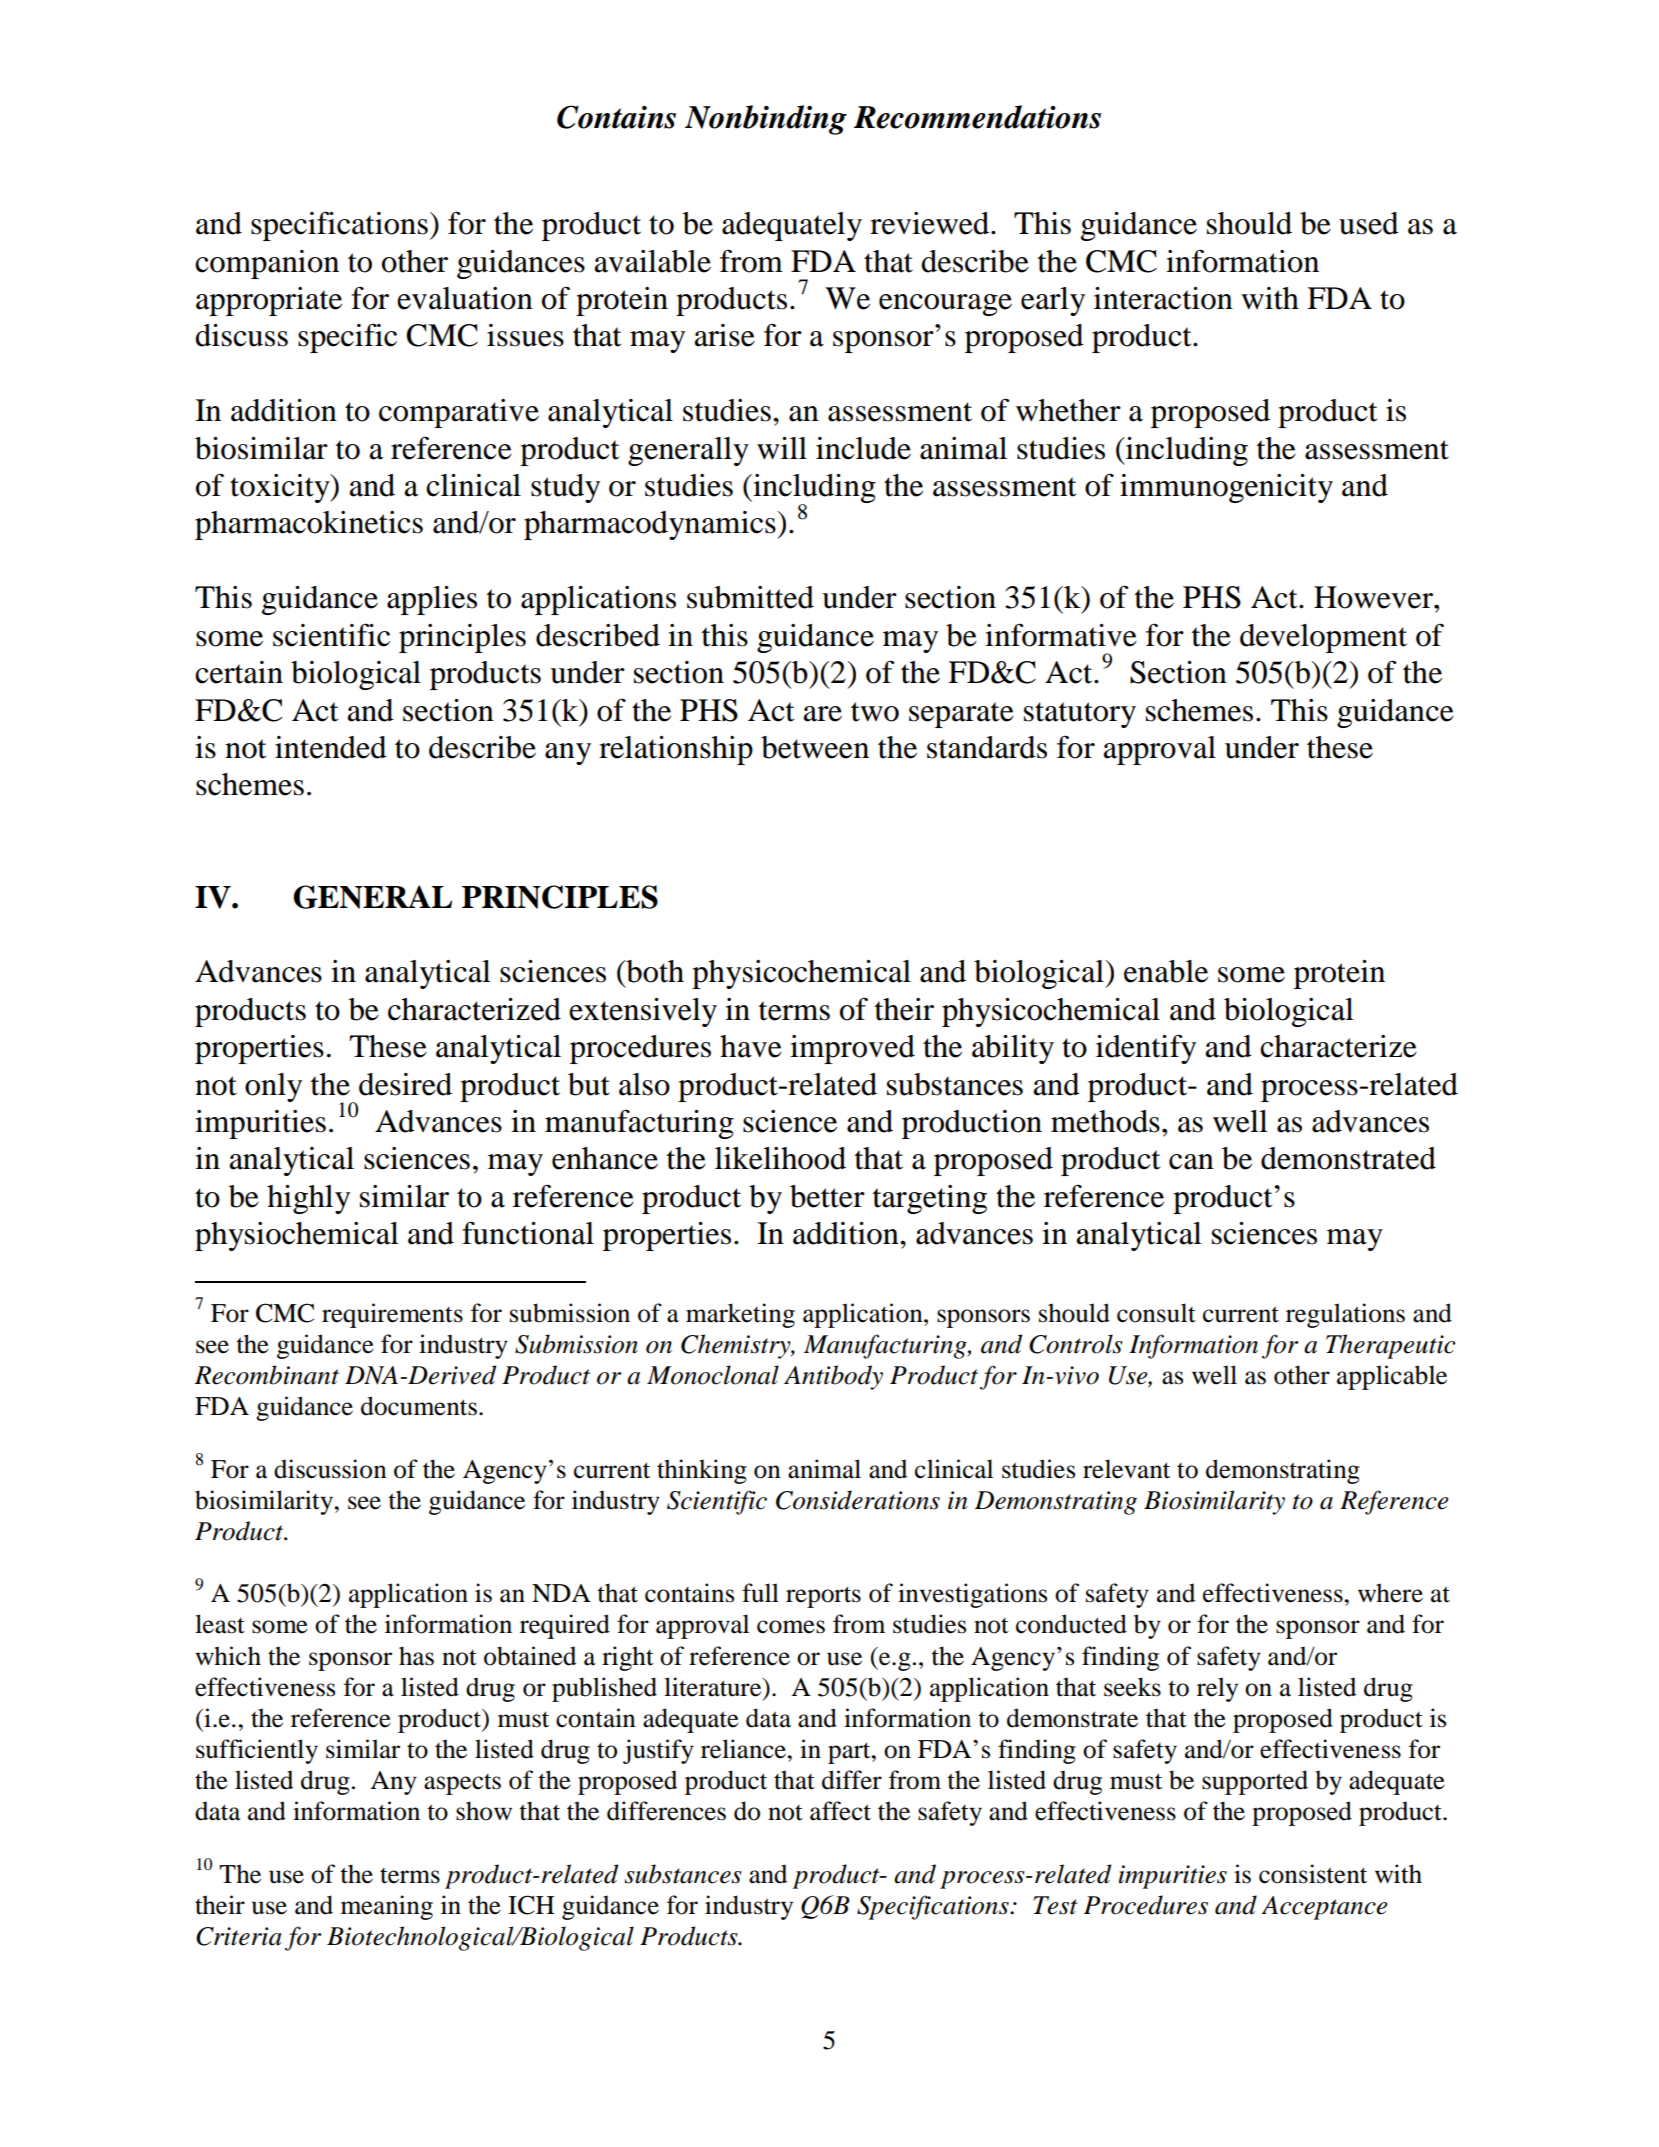 This image has height=2147, width=1659. I want to click on Considerations, so click(858, 1500).
